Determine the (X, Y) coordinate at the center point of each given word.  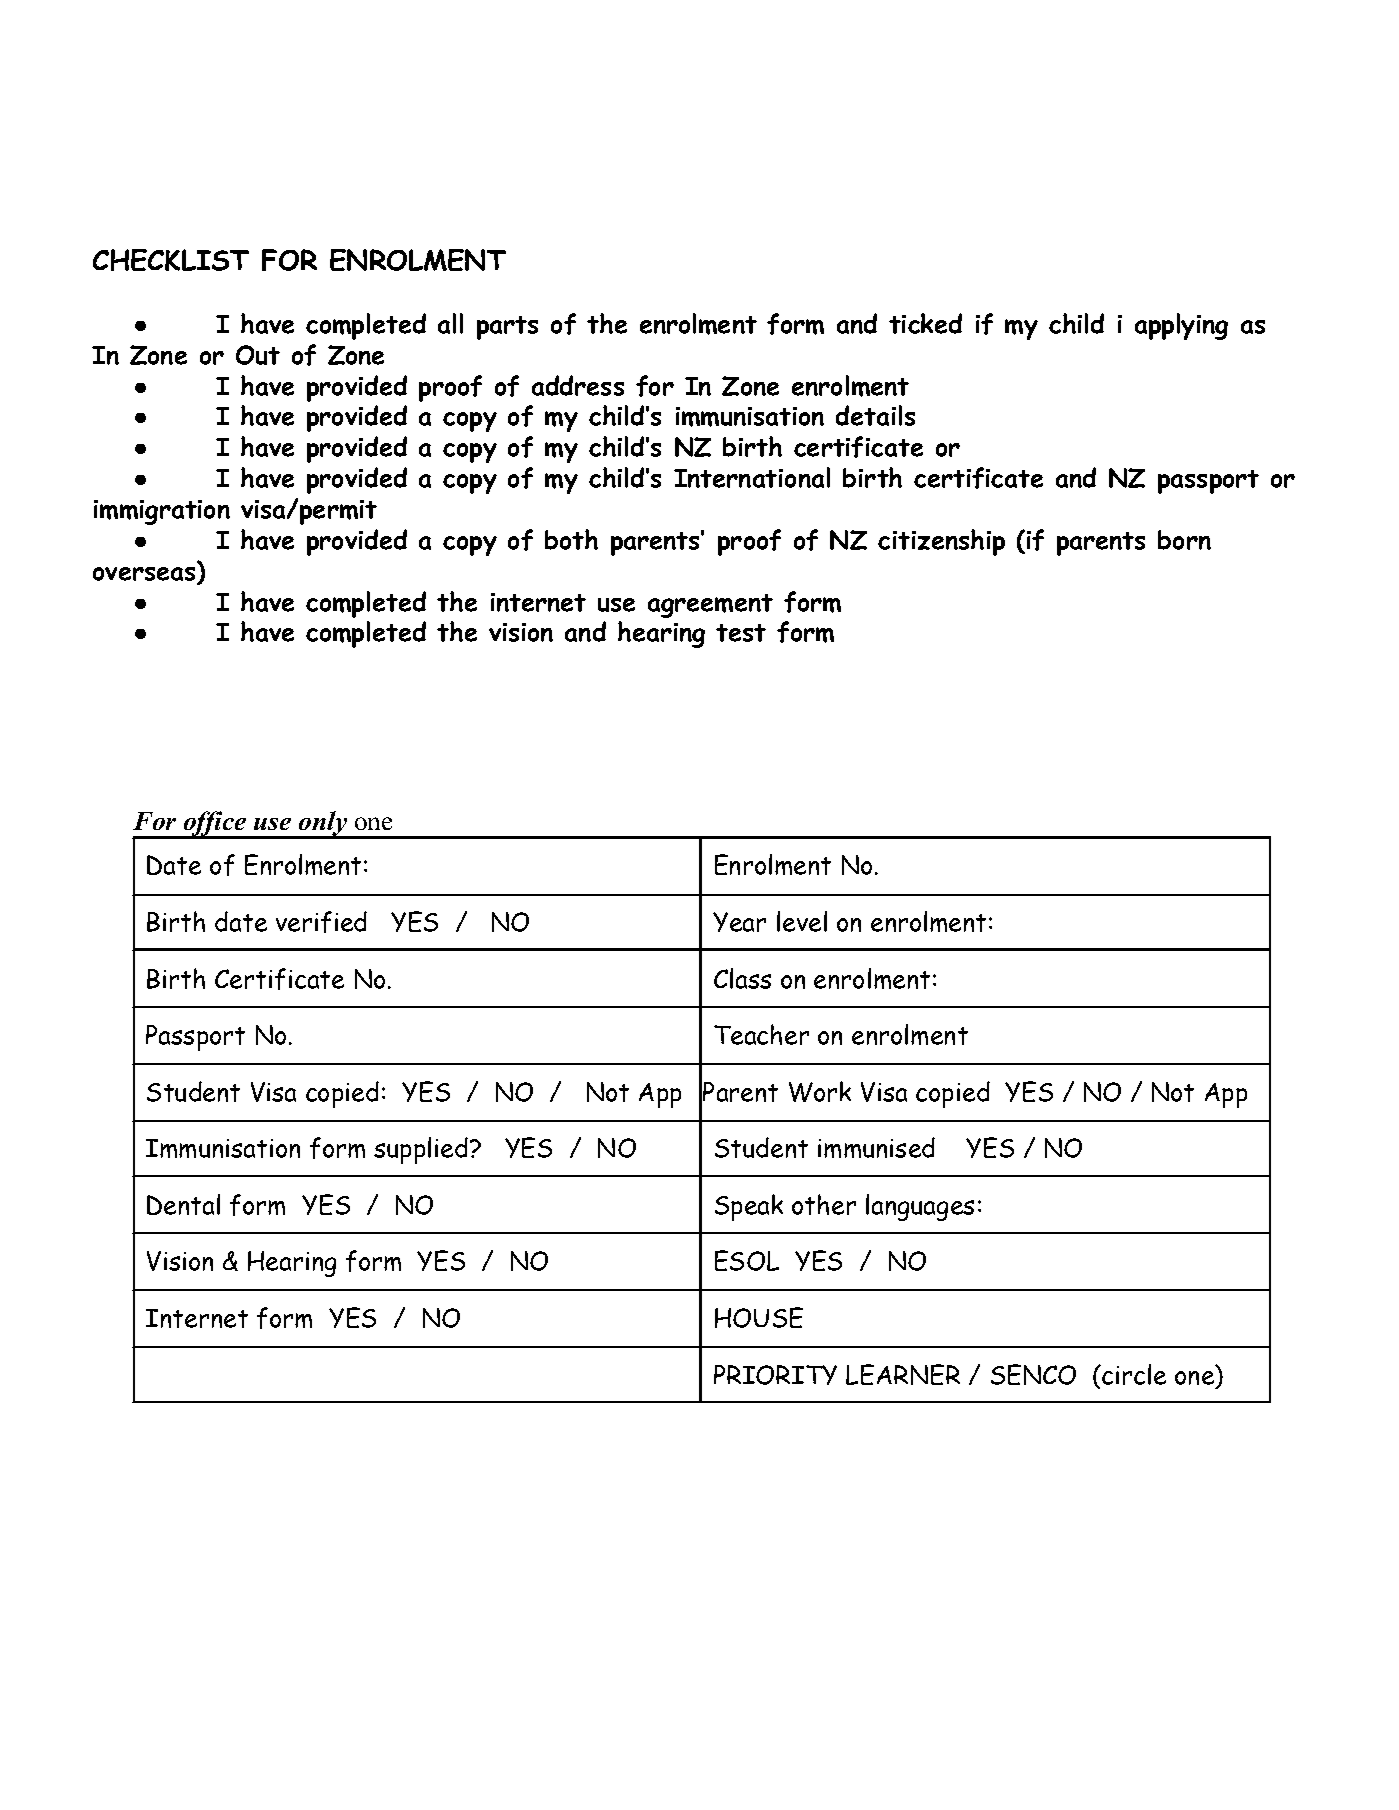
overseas (144, 574)
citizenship (941, 542)
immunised (876, 1147)
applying (1181, 326)
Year (739, 922)
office (215, 825)
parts (507, 328)
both (571, 539)
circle (1133, 1374)
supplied (422, 1150)
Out (258, 355)
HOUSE (759, 1317)
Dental (183, 1204)
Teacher (761, 1034)
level (802, 921)
